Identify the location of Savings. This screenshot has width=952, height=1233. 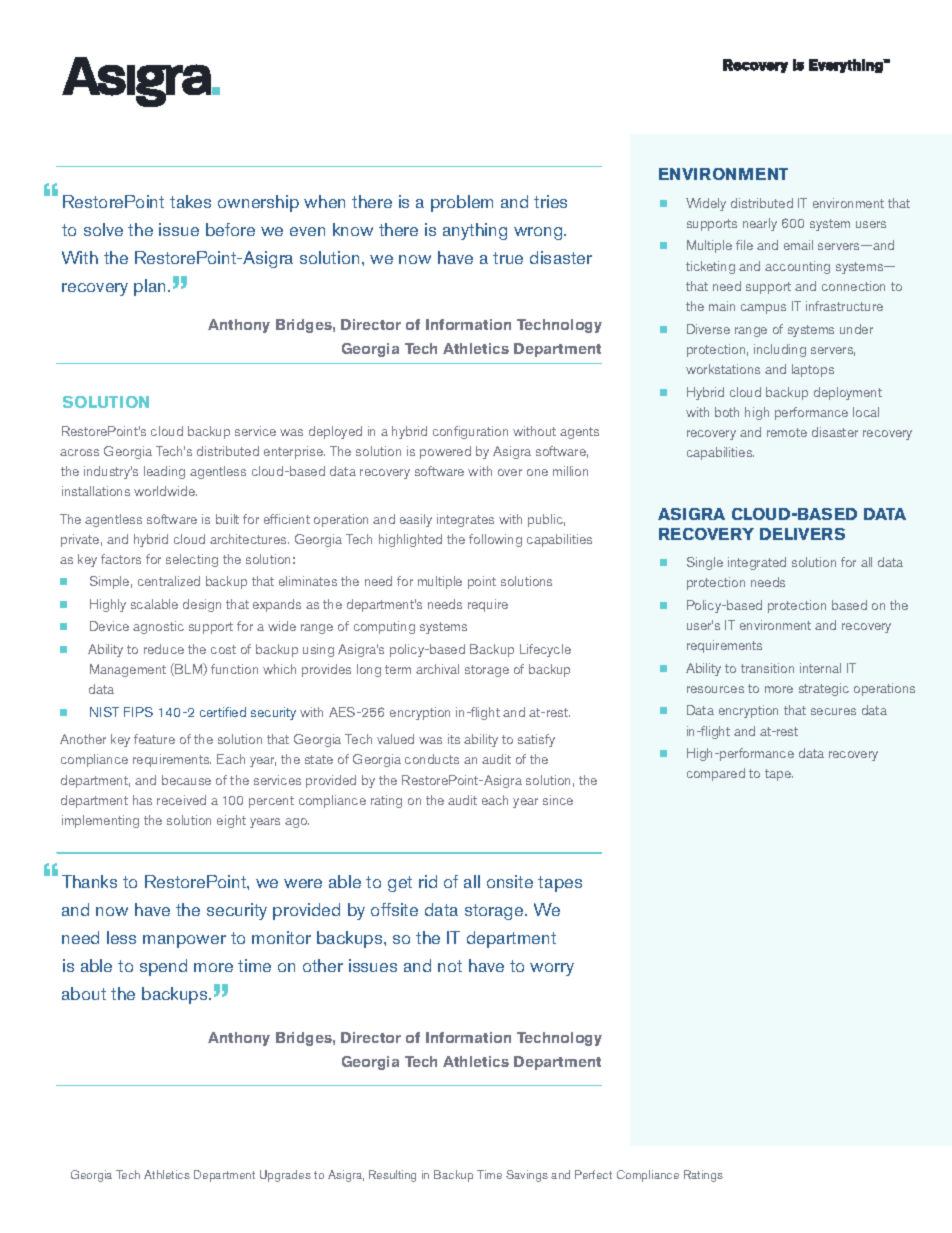
(527, 1176).
